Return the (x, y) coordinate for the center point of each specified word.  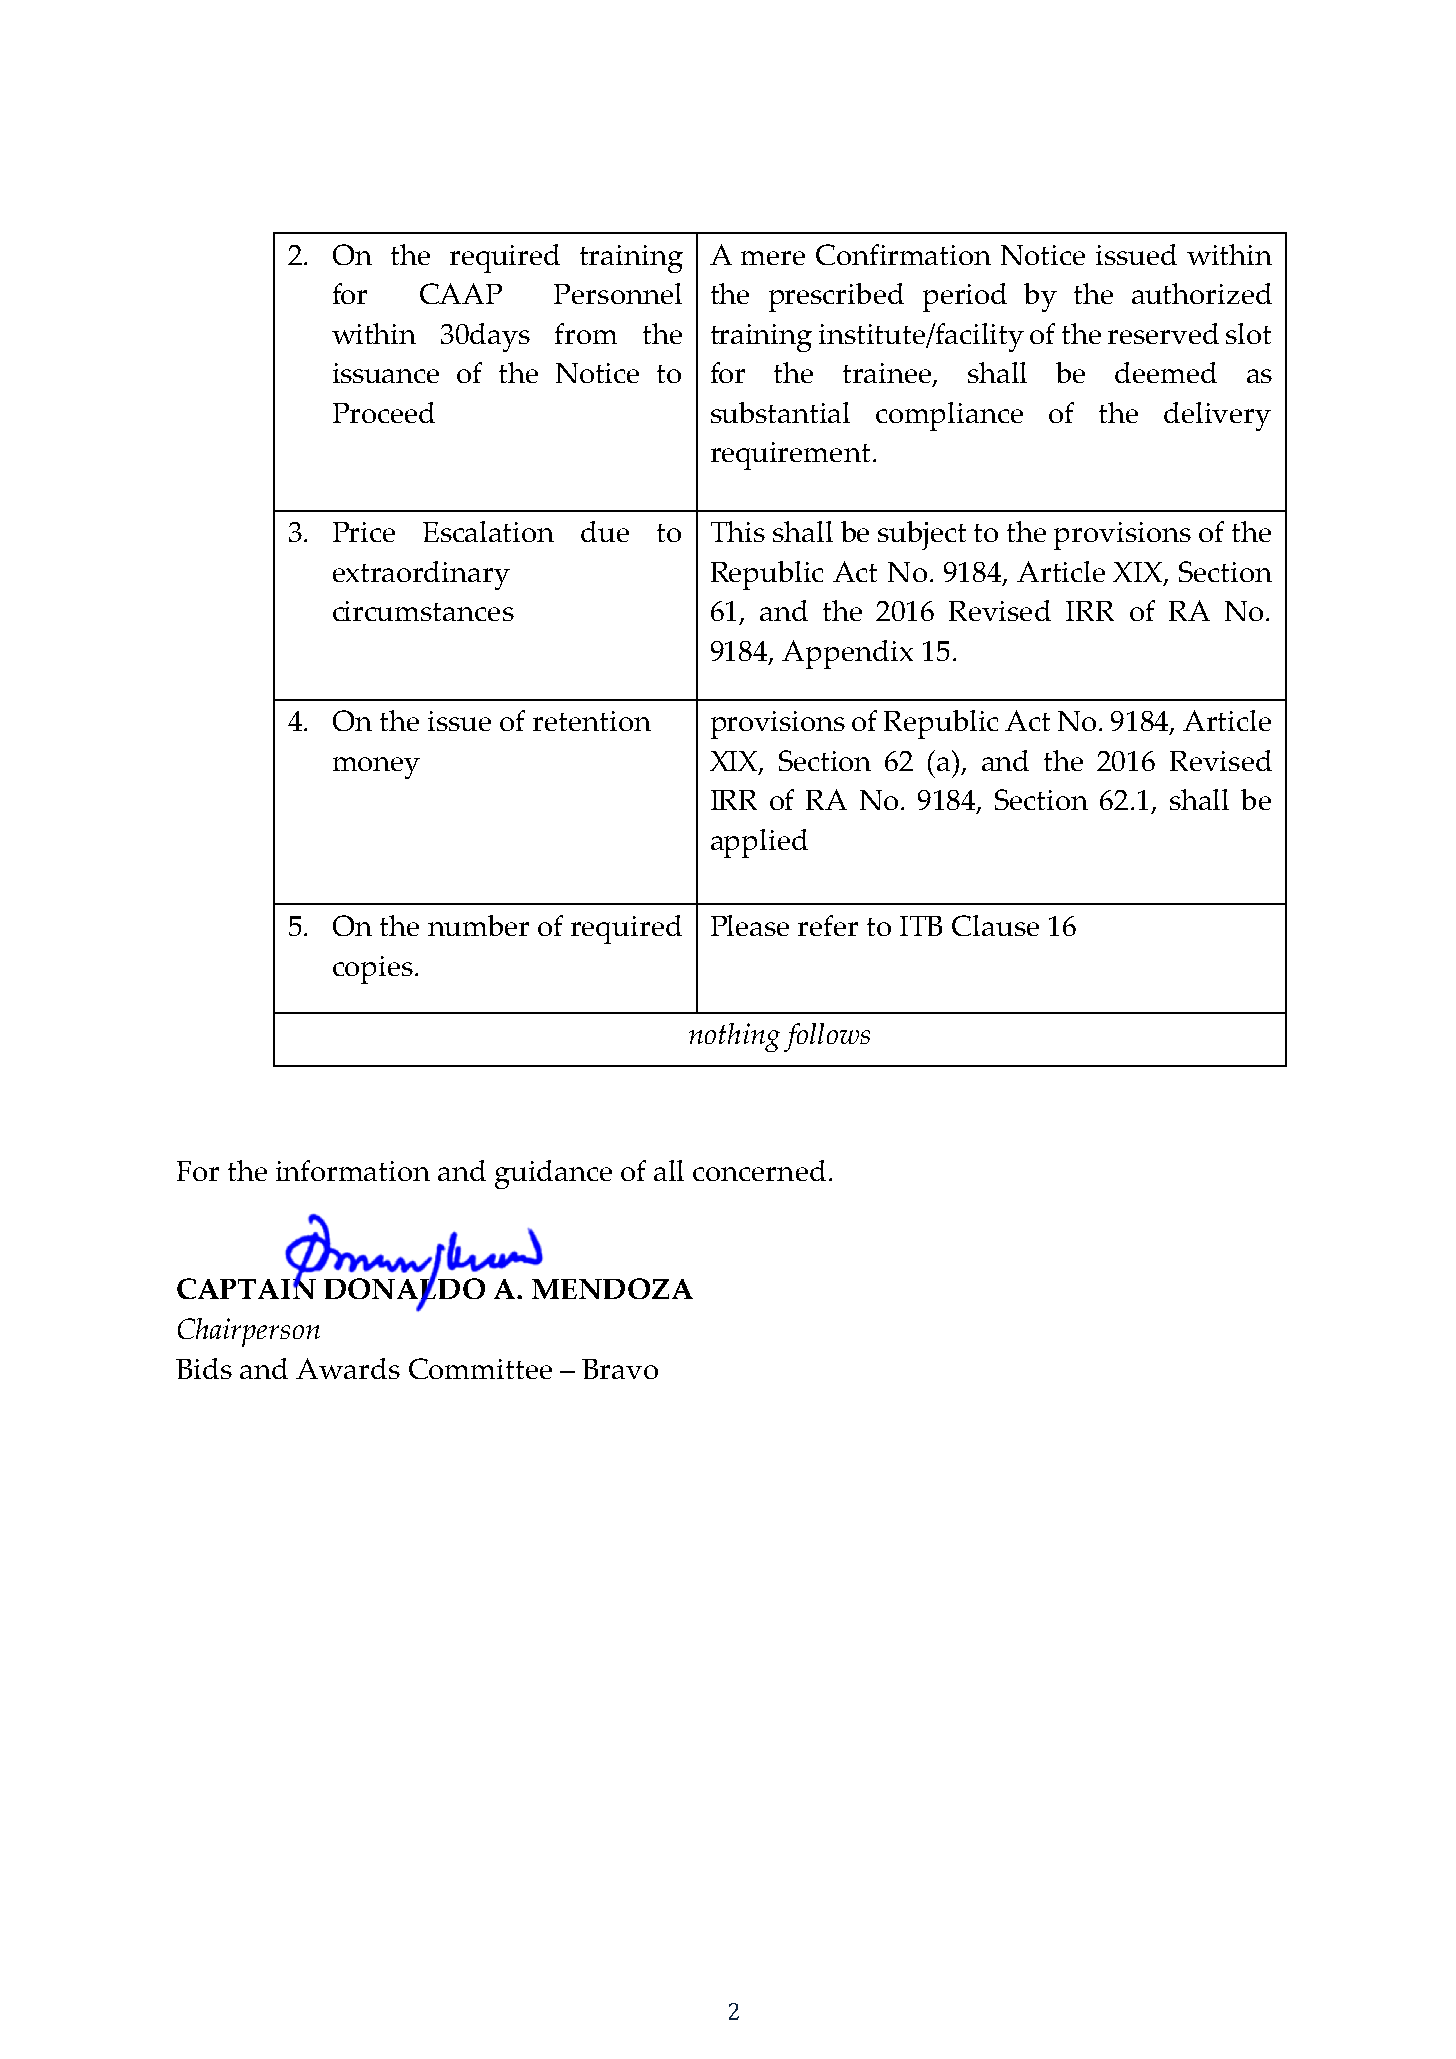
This (738, 531)
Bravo (620, 1369)
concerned (759, 1170)
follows (827, 1037)
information (353, 1170)
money (376, 768)
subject (922, 535)
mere (773, 258)
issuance (386, 373)
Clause (995, 925)
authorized (1202, 293)
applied (759, 843)
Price (364, 532)
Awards (348, 1368)
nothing (734, 1037)
